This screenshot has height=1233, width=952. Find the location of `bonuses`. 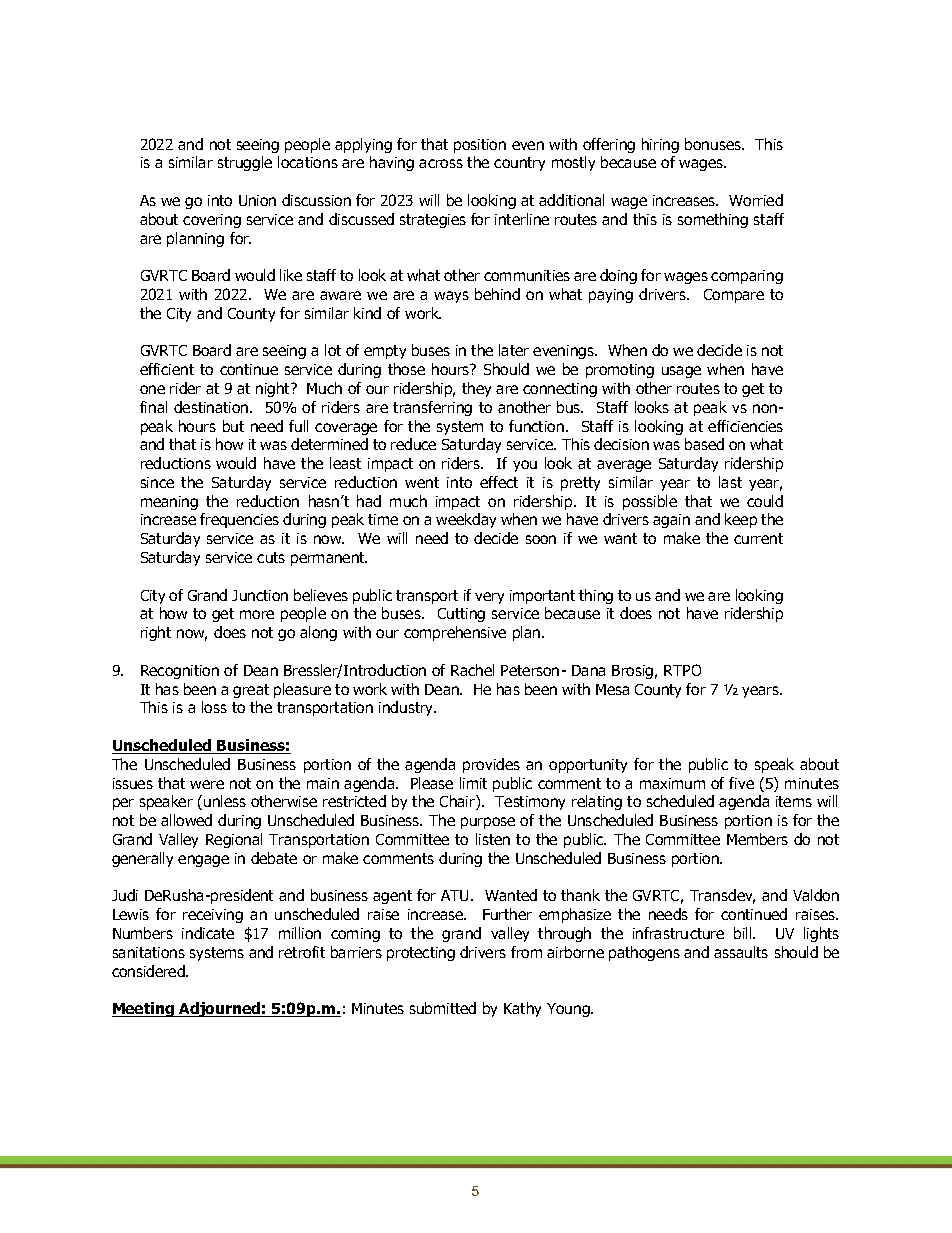

bonuses is located at coordinates (714, 144).
